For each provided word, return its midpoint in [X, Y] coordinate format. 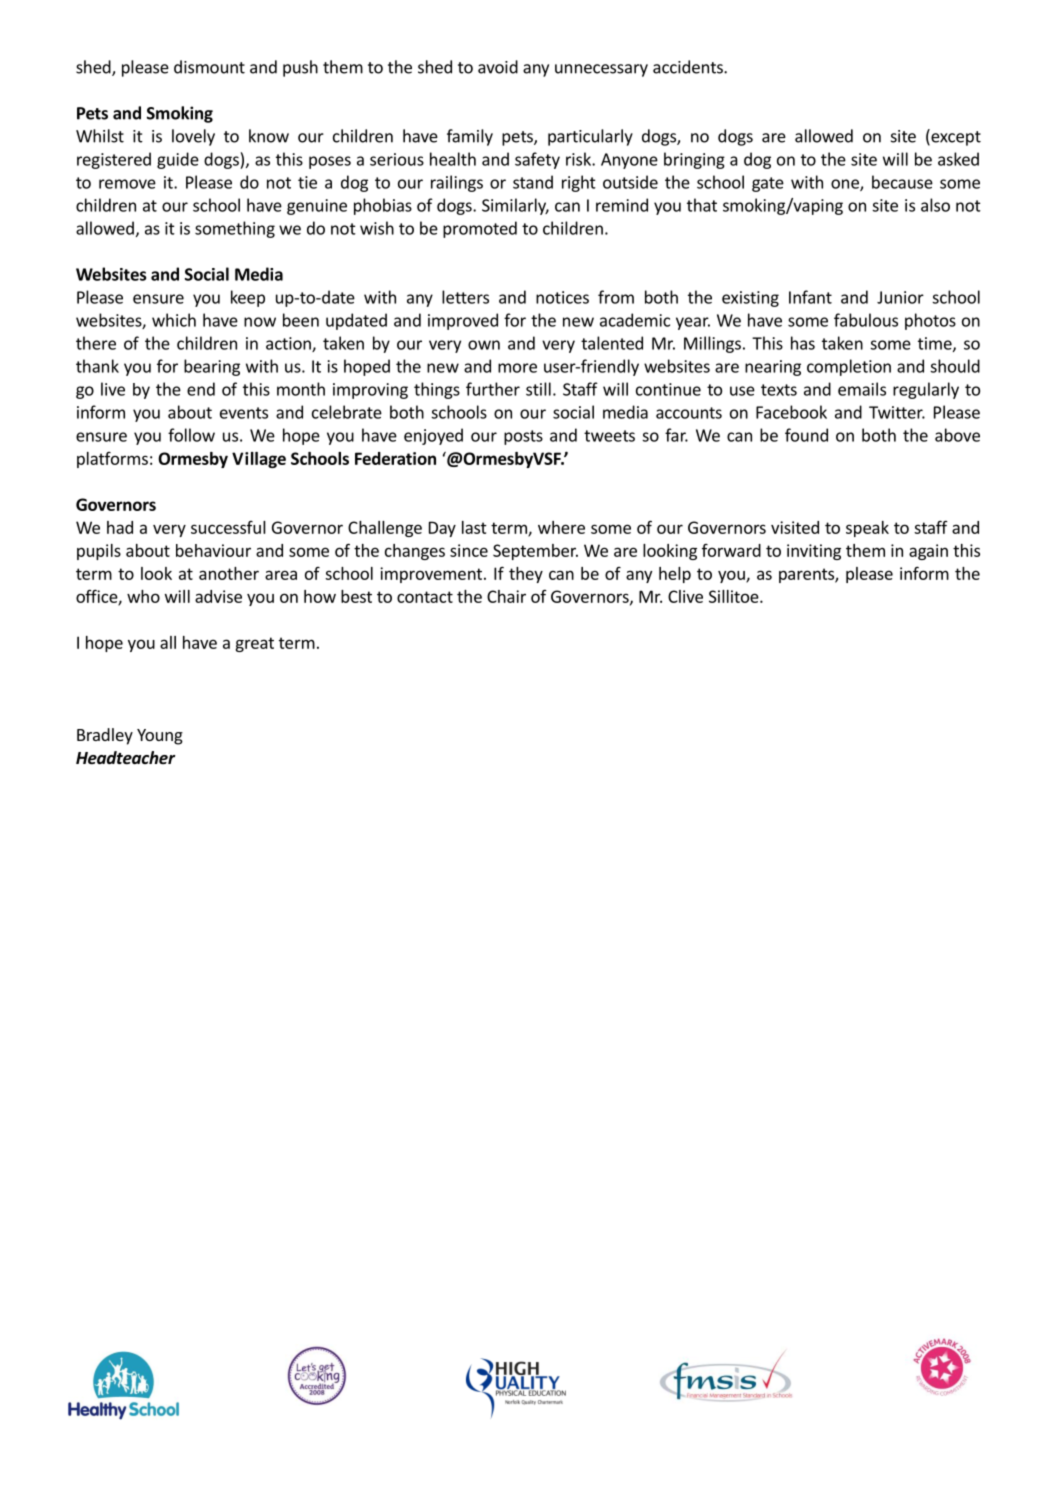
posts [523, 437]
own [484, 345]
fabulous [866, 320]
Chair [506, 596]
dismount [209, 67]
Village [259, 460]
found [806, 435]
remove [127, 184]
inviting [814, 552]
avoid [498, 67]
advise [218, 596]
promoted [480, 229]
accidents [689, 67]
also [935, 205]
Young [160, 737]
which [174, 320]
